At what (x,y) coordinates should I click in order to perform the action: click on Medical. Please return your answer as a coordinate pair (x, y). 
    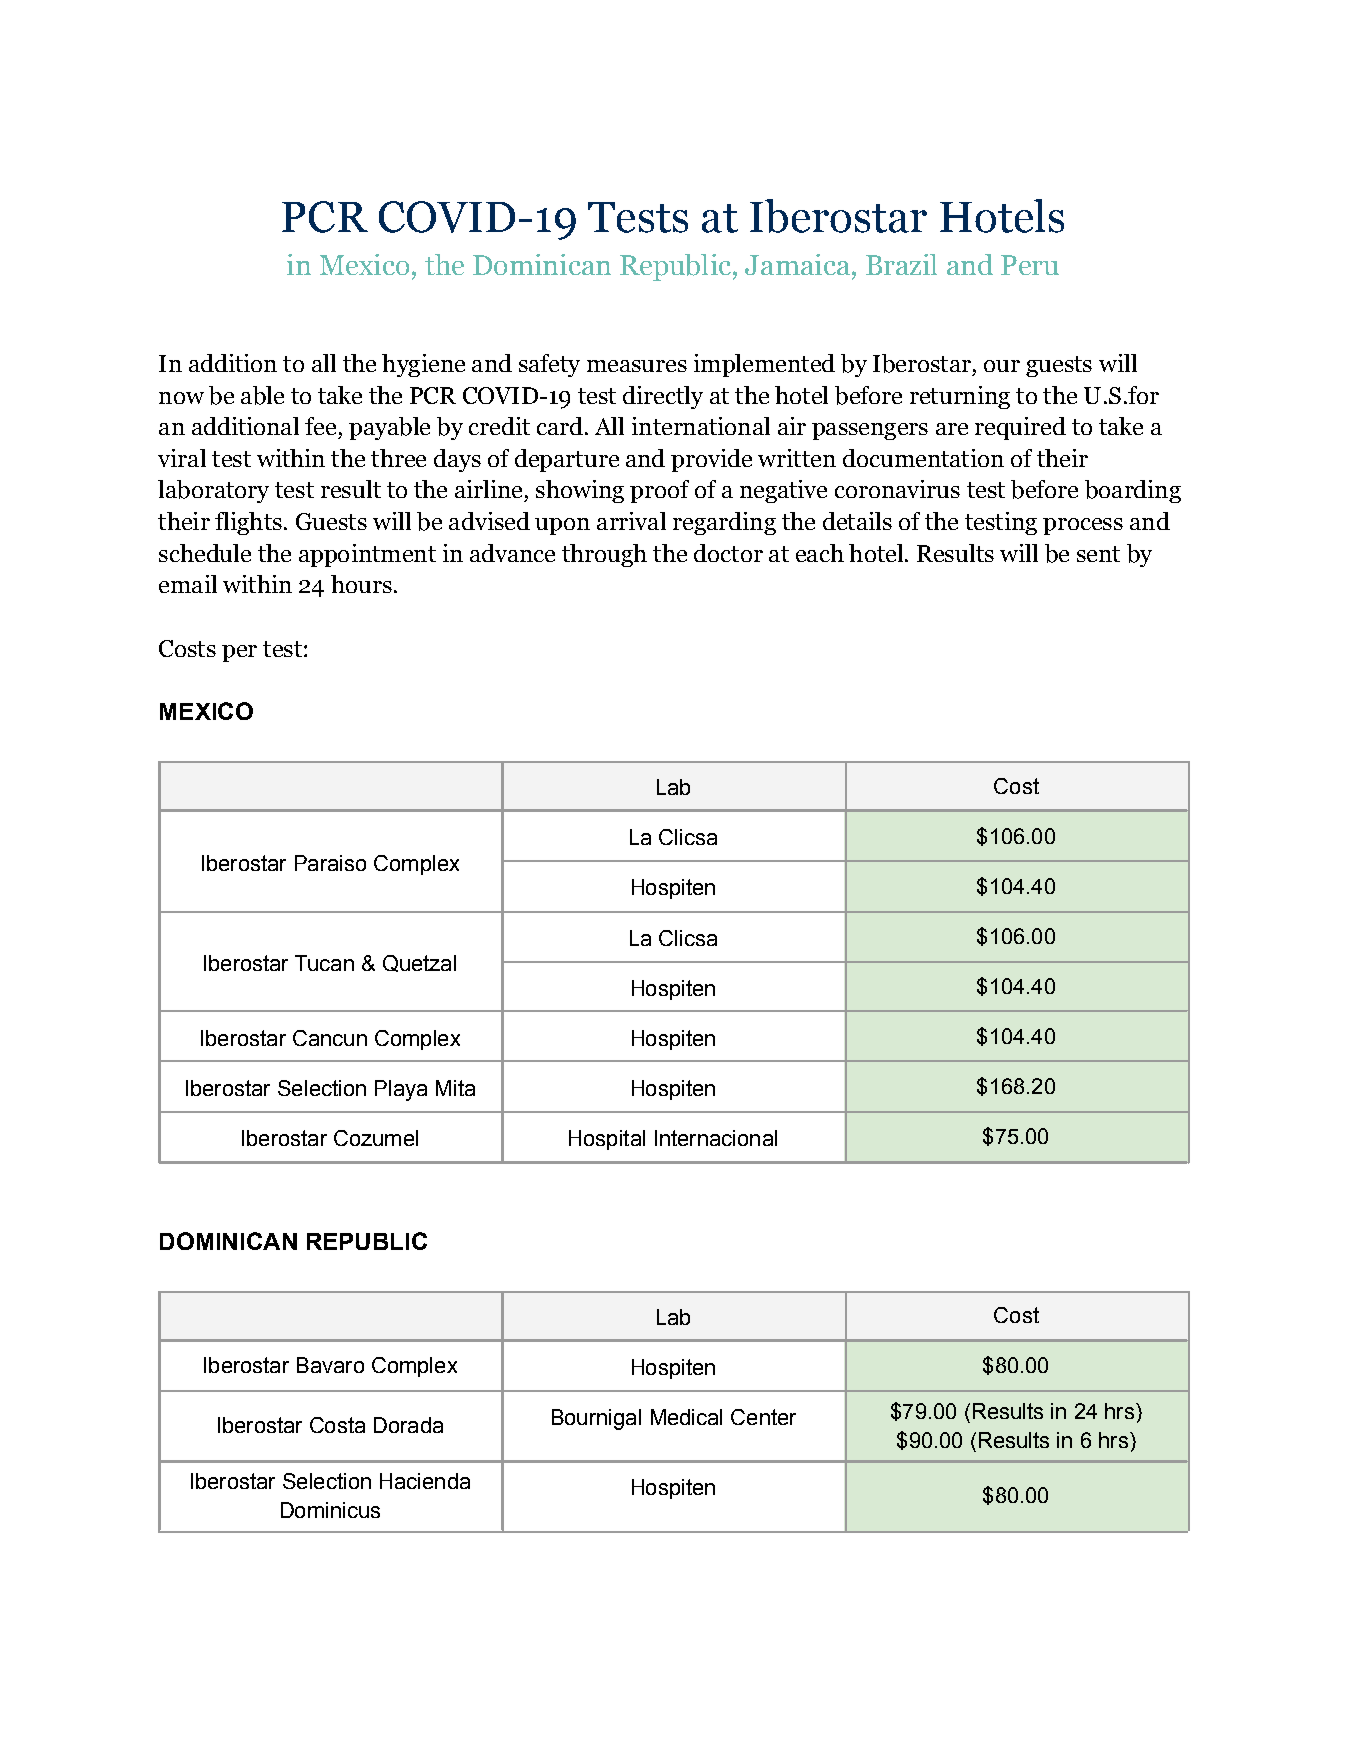
    Looking at the image, I should click on (686, 1417).
